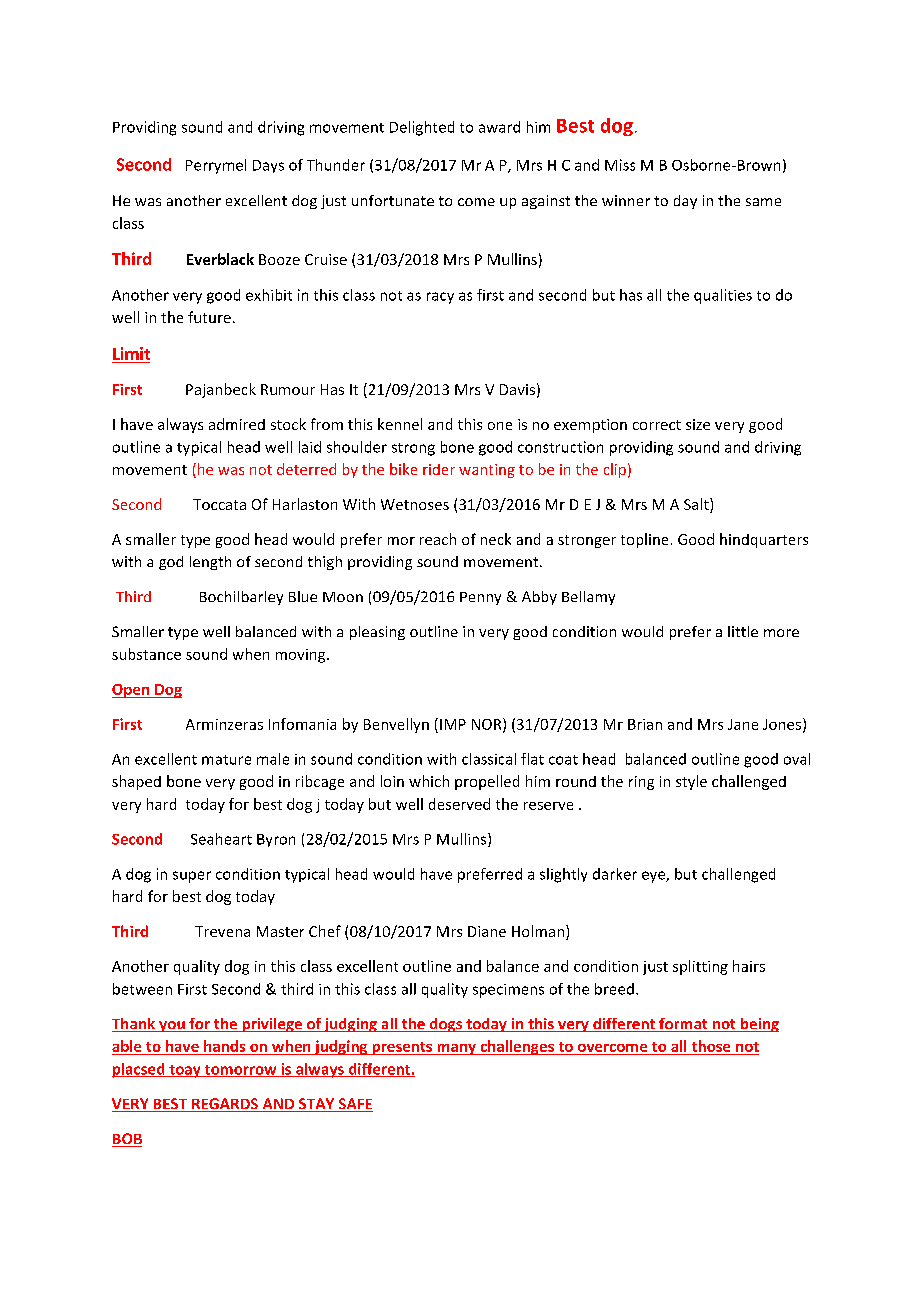  I want to click on racy, so click(440, 298).
